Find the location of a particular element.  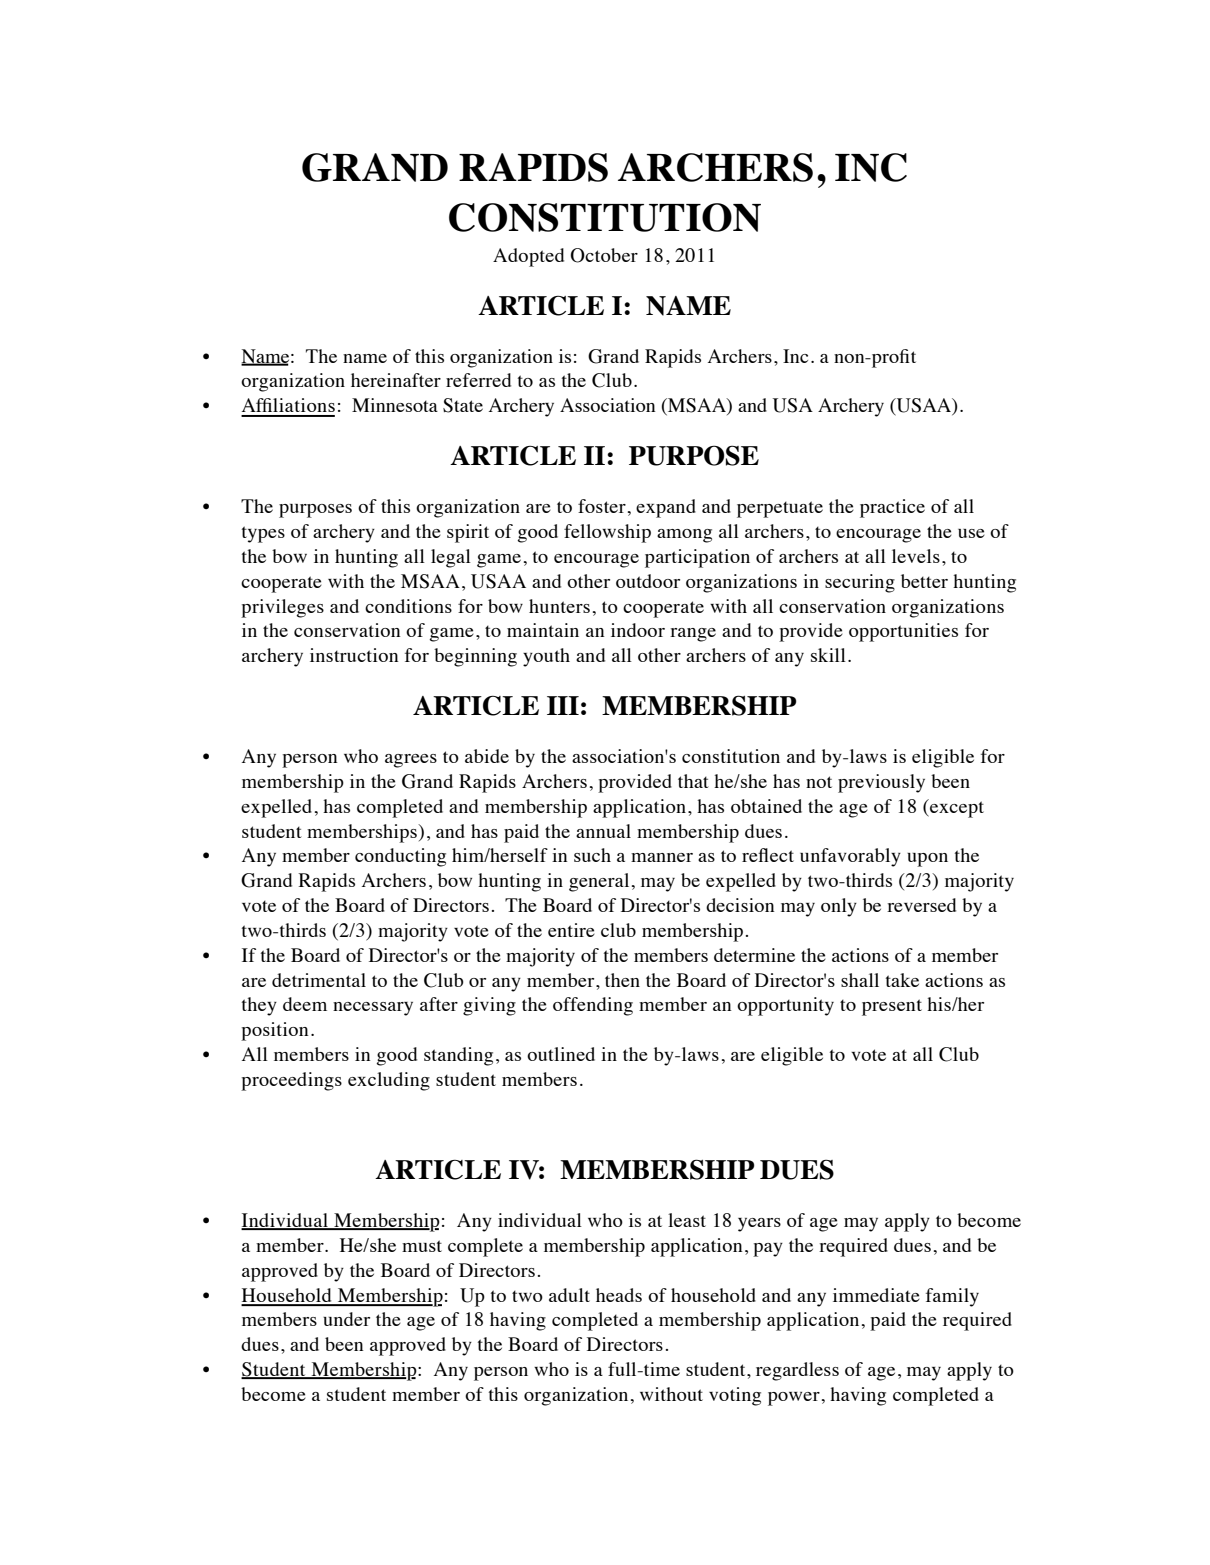

heads is located at coordinates (619, 1295).
